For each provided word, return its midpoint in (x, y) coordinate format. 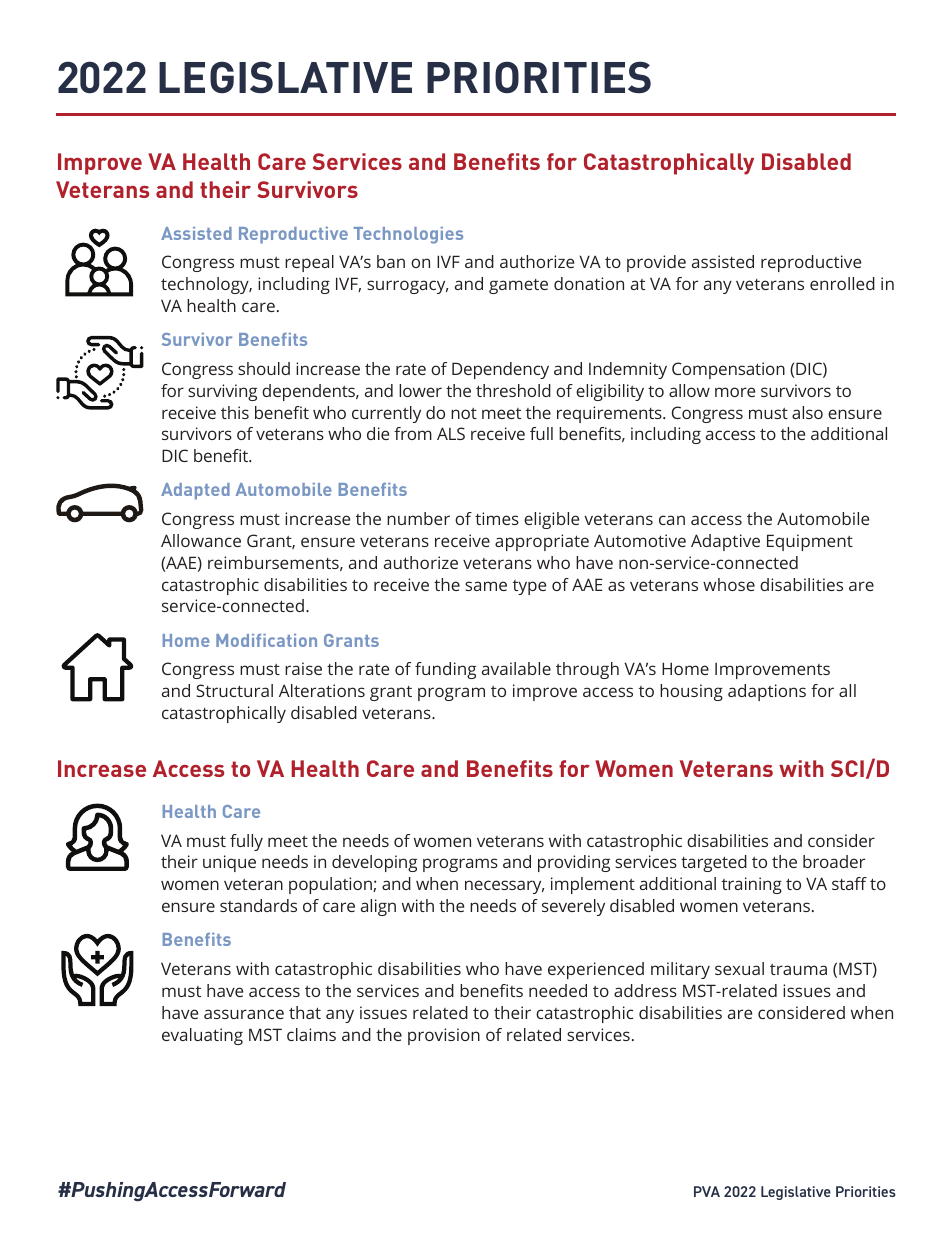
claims (311, 1034)
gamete (518, 286)
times (497, 518)
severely (573, 907)
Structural (234, 690)
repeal (309, 263)
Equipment (810, 542)
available (516, 668)
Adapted (195, 491)
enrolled (842, 283)
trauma (798, 969)
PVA (707, 1191)
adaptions (767, 692)
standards (258, 905)
